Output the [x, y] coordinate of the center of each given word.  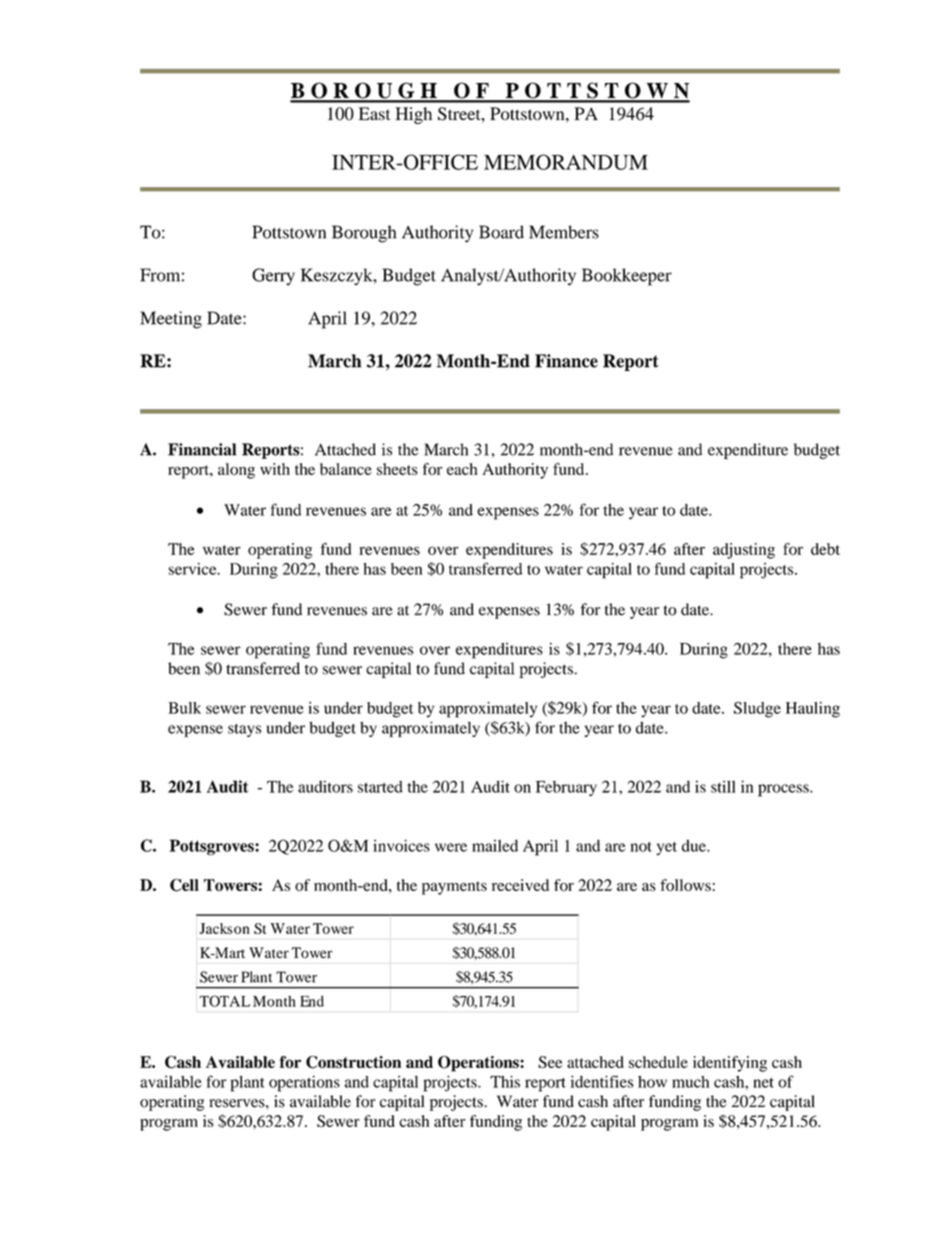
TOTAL [225, 1001]
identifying [730, 1064]
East [375, 113]
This [505, 1081]
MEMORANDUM [566, 162]
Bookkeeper [627, 277]
